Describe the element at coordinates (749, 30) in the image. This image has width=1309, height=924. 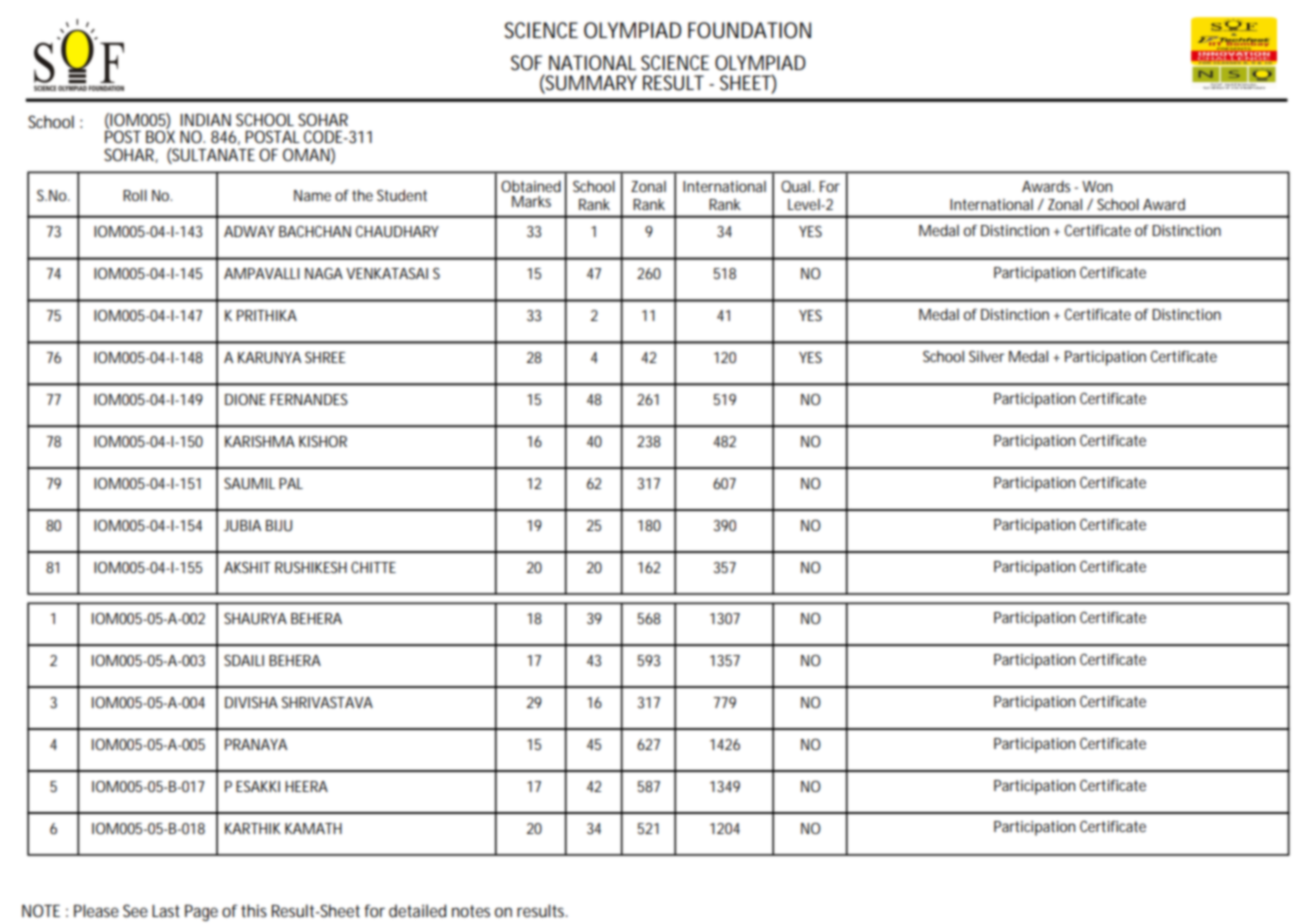
I see `FOUNDATION` at that location.
